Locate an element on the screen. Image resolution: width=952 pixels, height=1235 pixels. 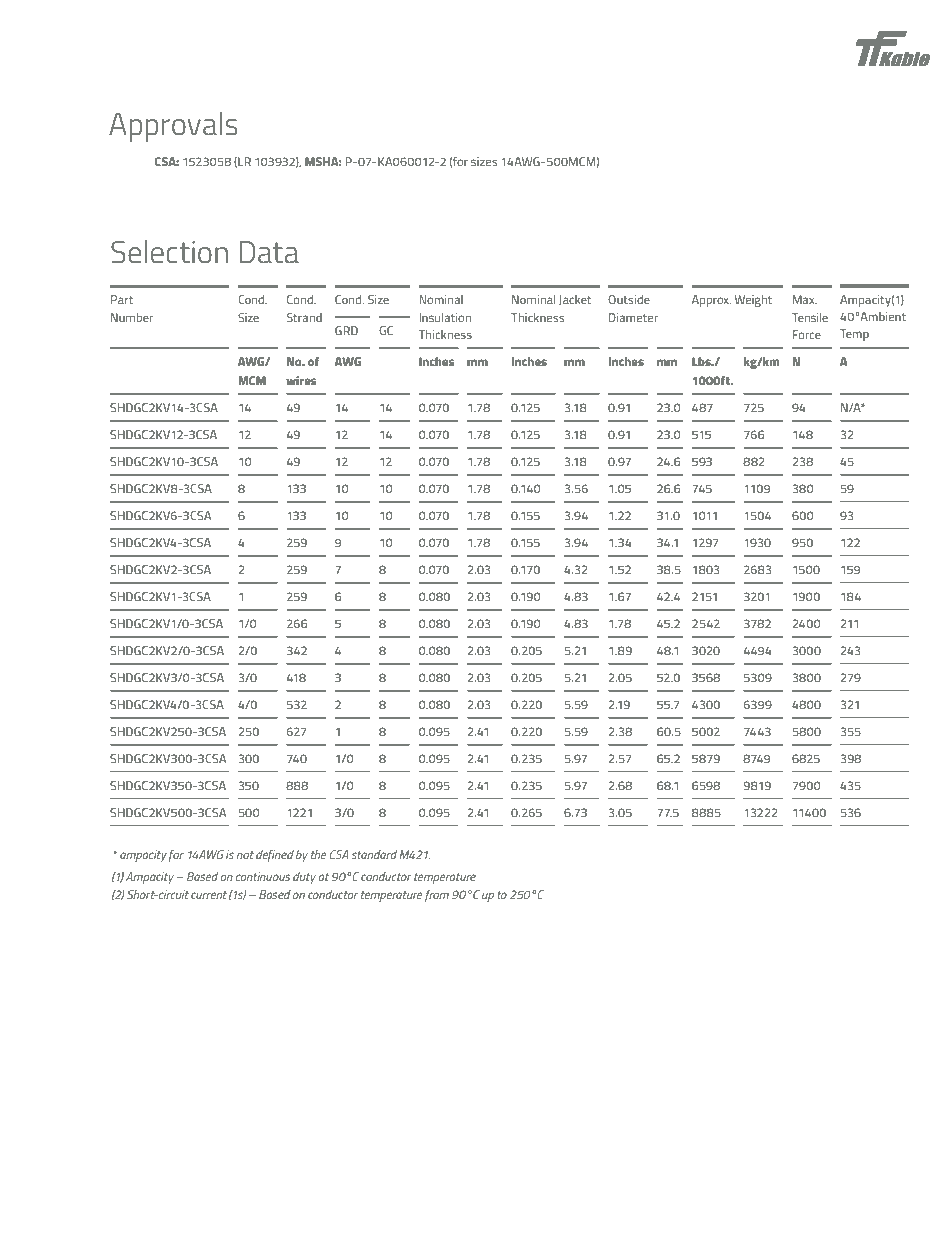
not is located at coordinates (245, 855).
